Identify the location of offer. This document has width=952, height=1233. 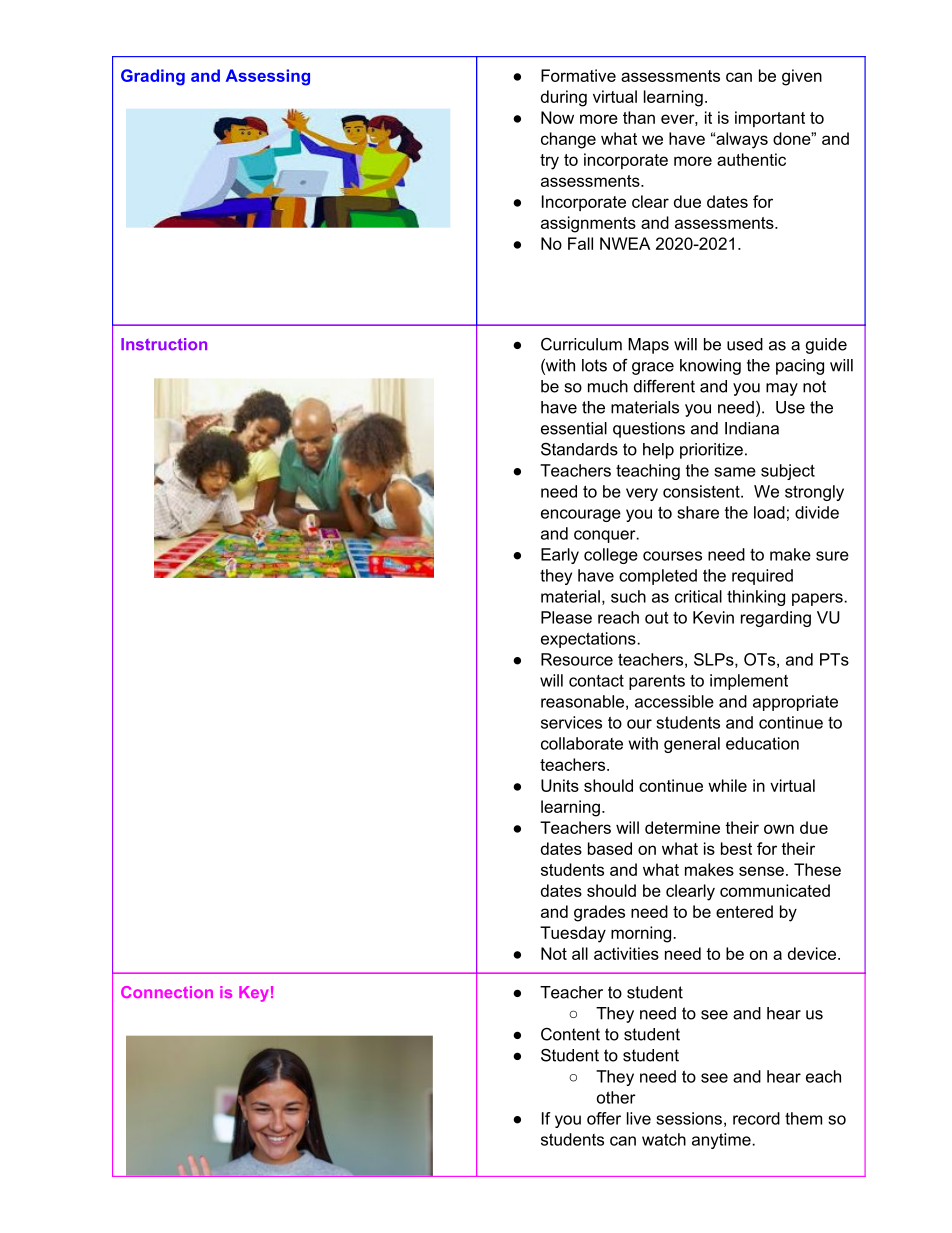
(604, 1118).
